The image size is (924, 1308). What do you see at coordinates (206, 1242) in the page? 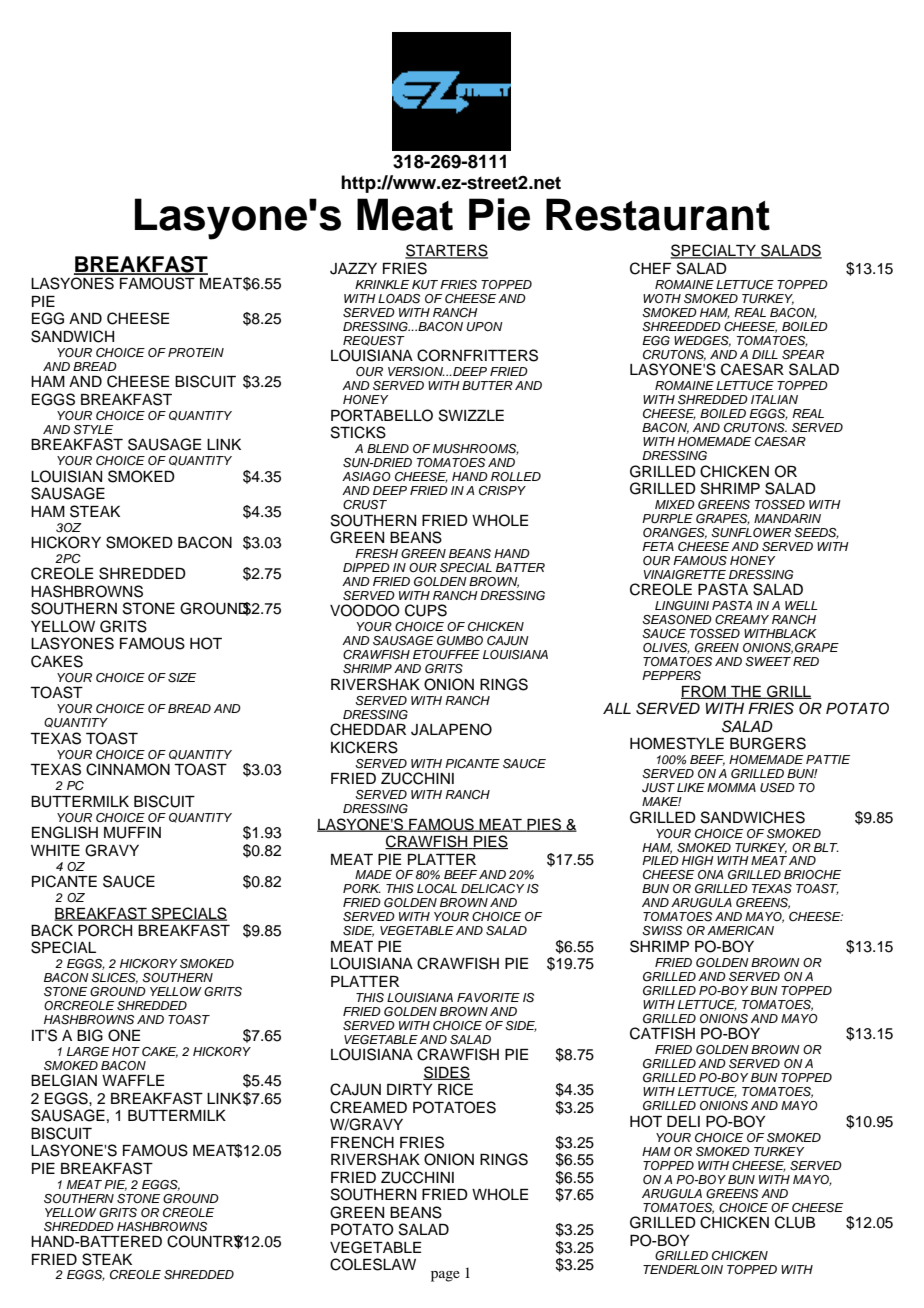
I see `COUNTRY` at bounding box center [206, 1242].
